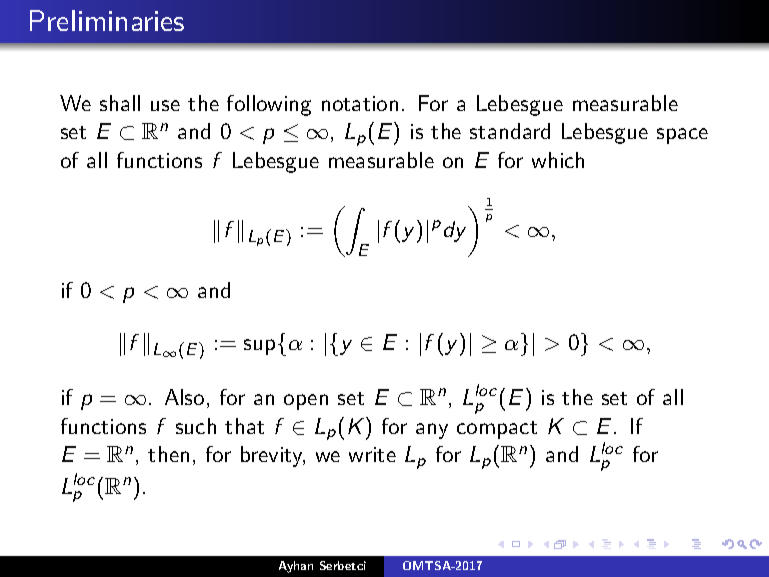 This screenshot has height=577, width=769. What do you see at coordinates (107, 20) in the screenshot?
I see `Preliminaries` at bounding box center [107, 20].
